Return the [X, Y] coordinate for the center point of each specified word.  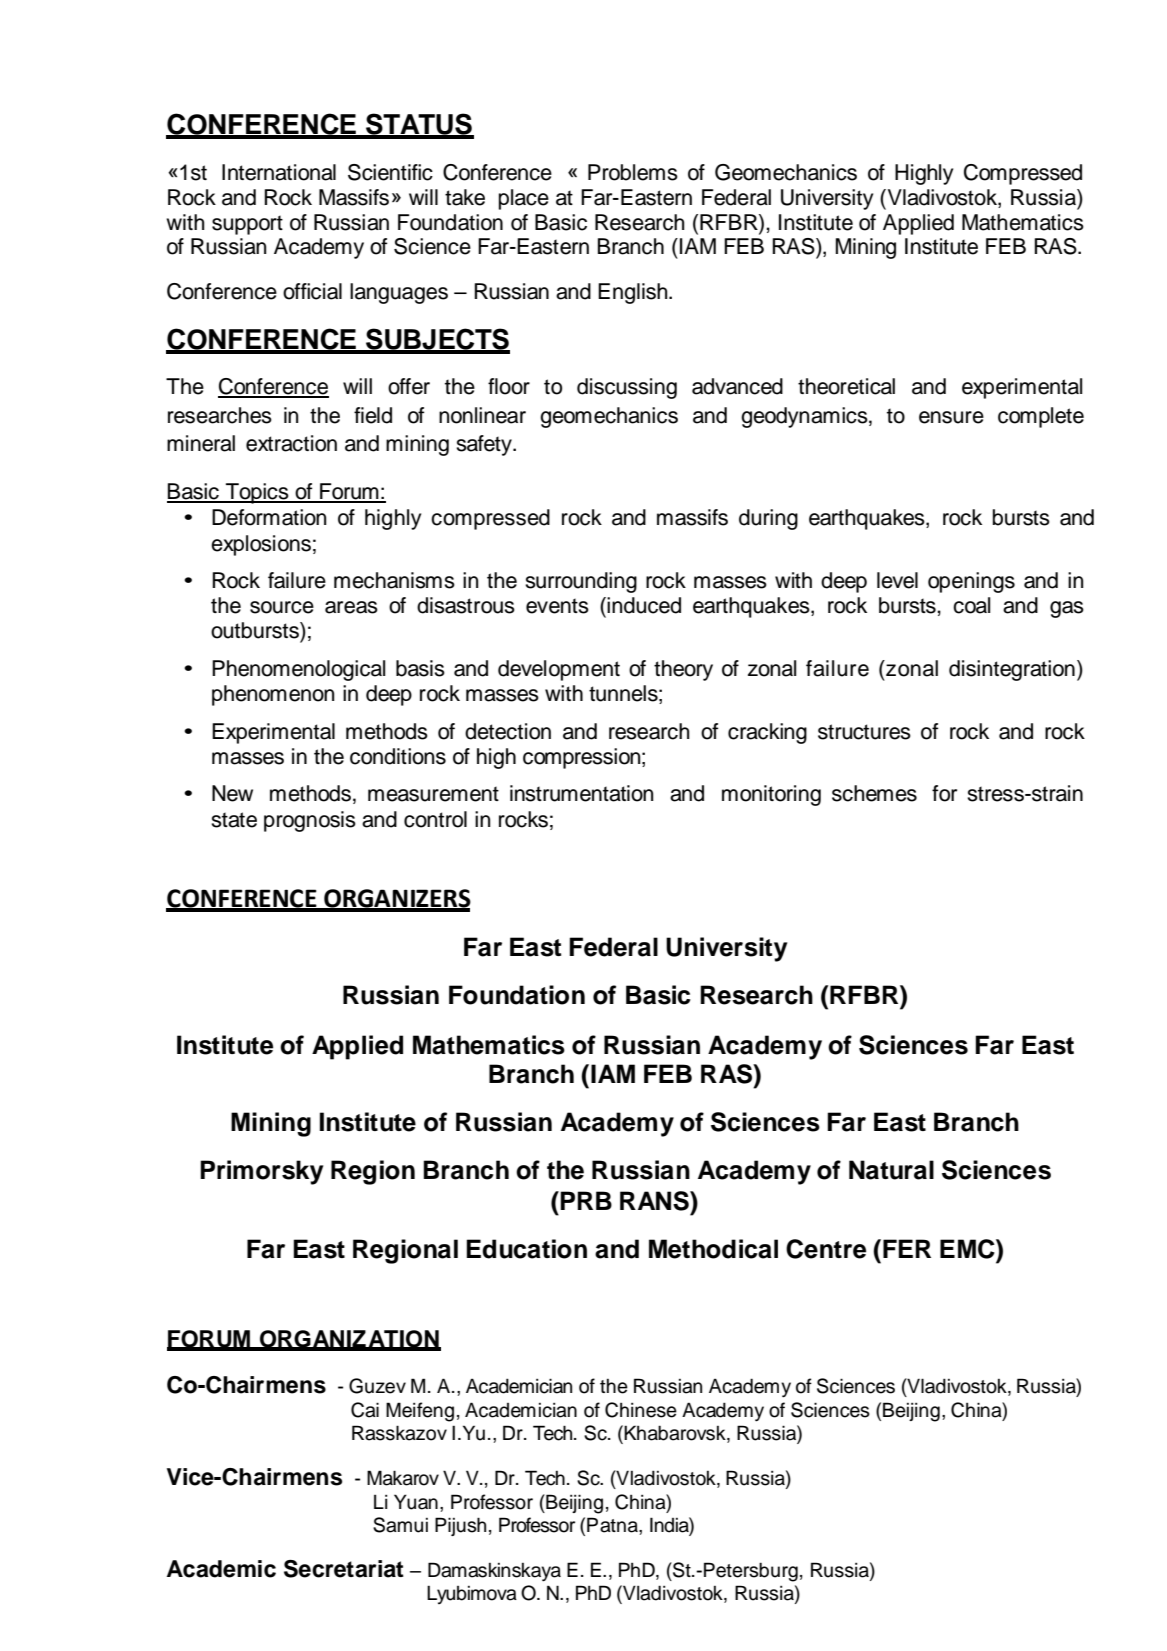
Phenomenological [298, 670]
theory [683, 670]
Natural [891, 1170]
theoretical [846, 386]
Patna [613, 1525]
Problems [633, 172]
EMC [968, 1249]
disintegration [1012, 670]
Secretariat [344, 1569]
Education [526, 1249]
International [279, 172]
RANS [655, 1201]
